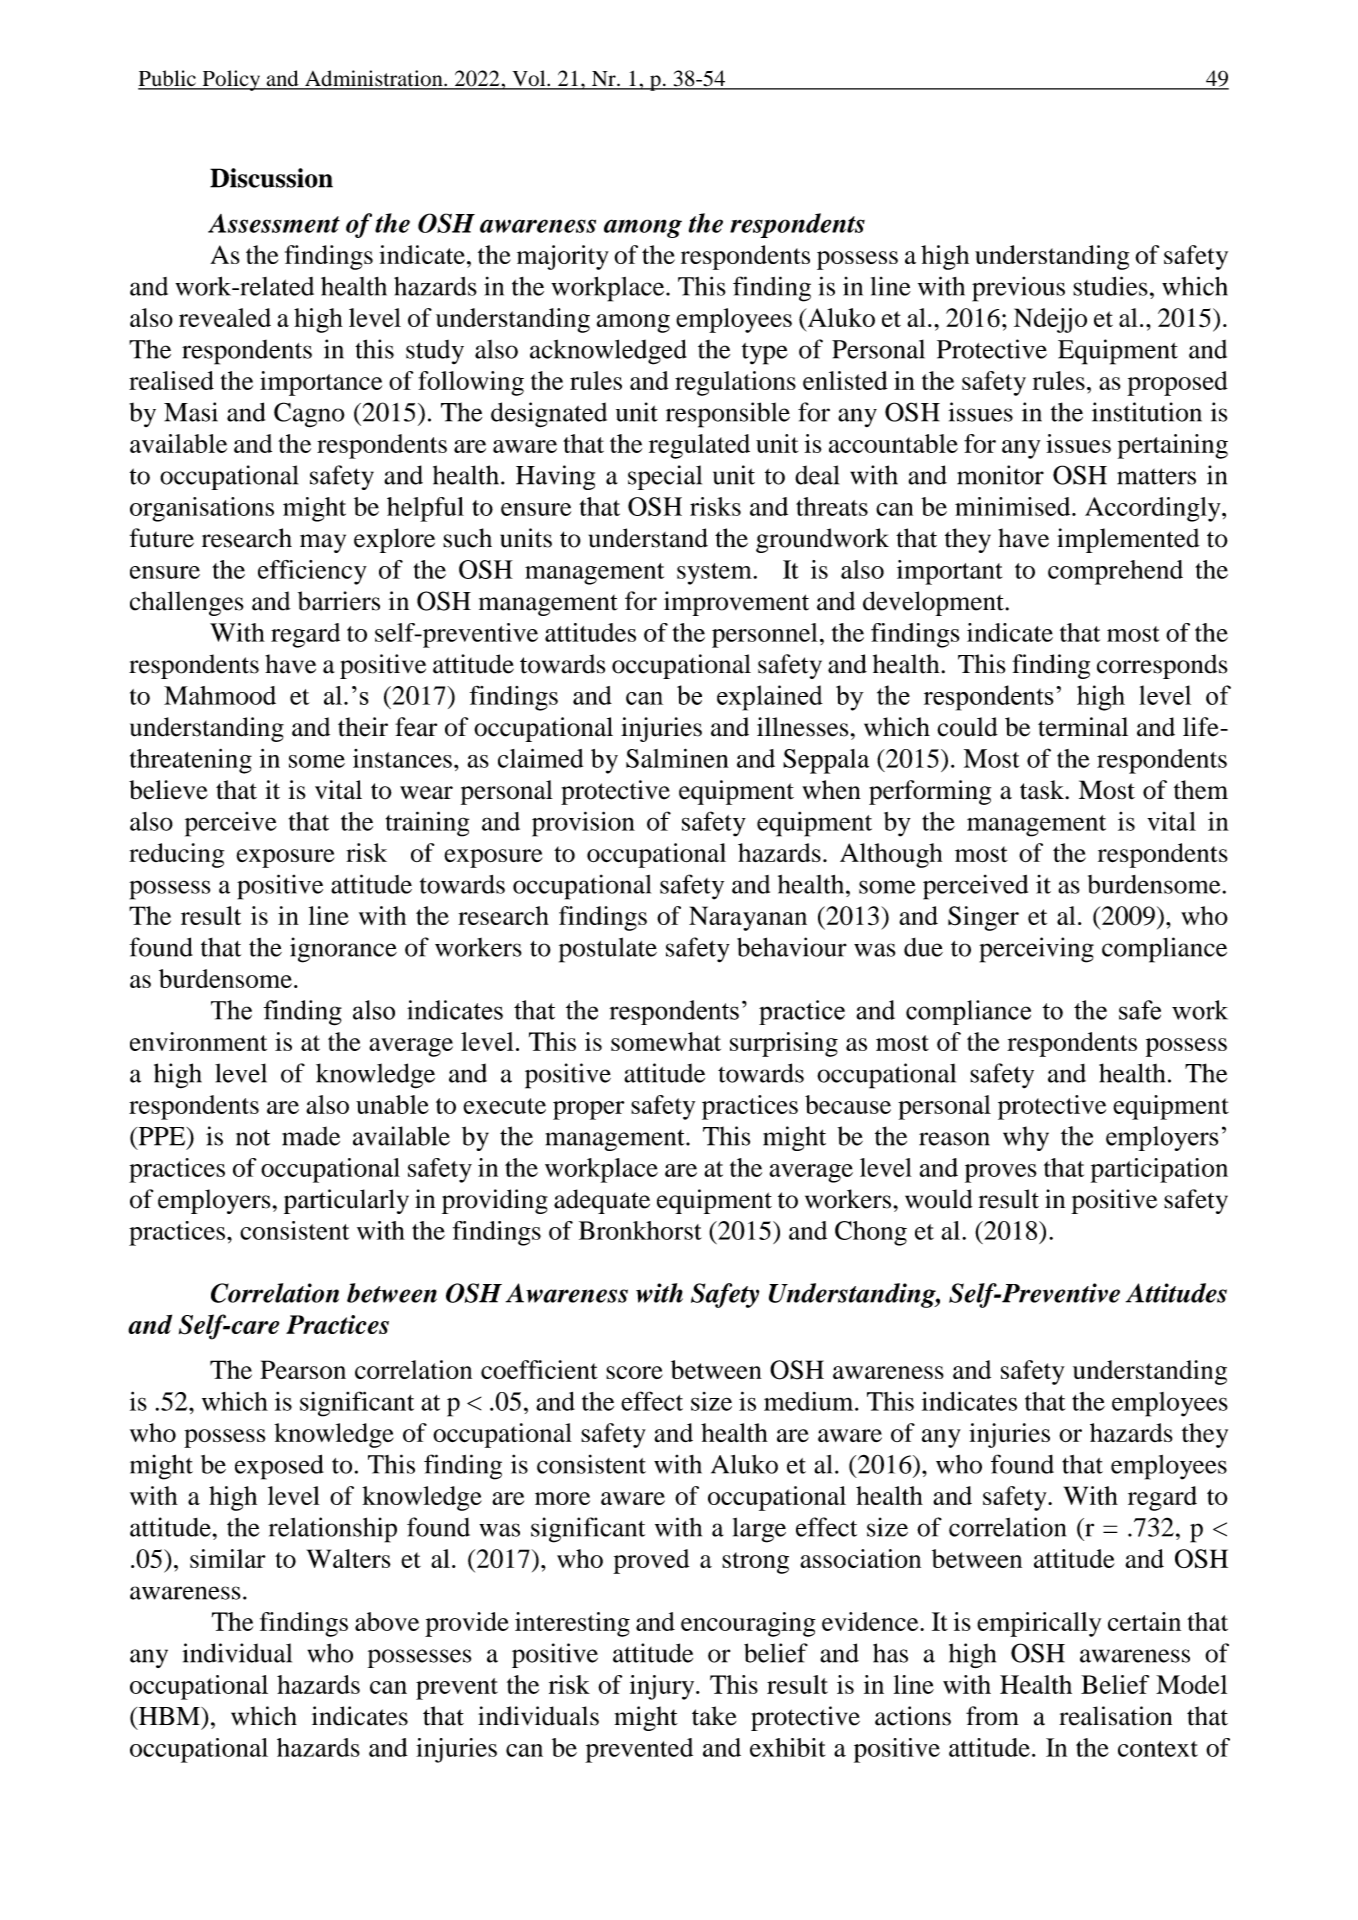  Describe the element at coordinates (770, 698) in the screenshot. I see `explained` at that location.
